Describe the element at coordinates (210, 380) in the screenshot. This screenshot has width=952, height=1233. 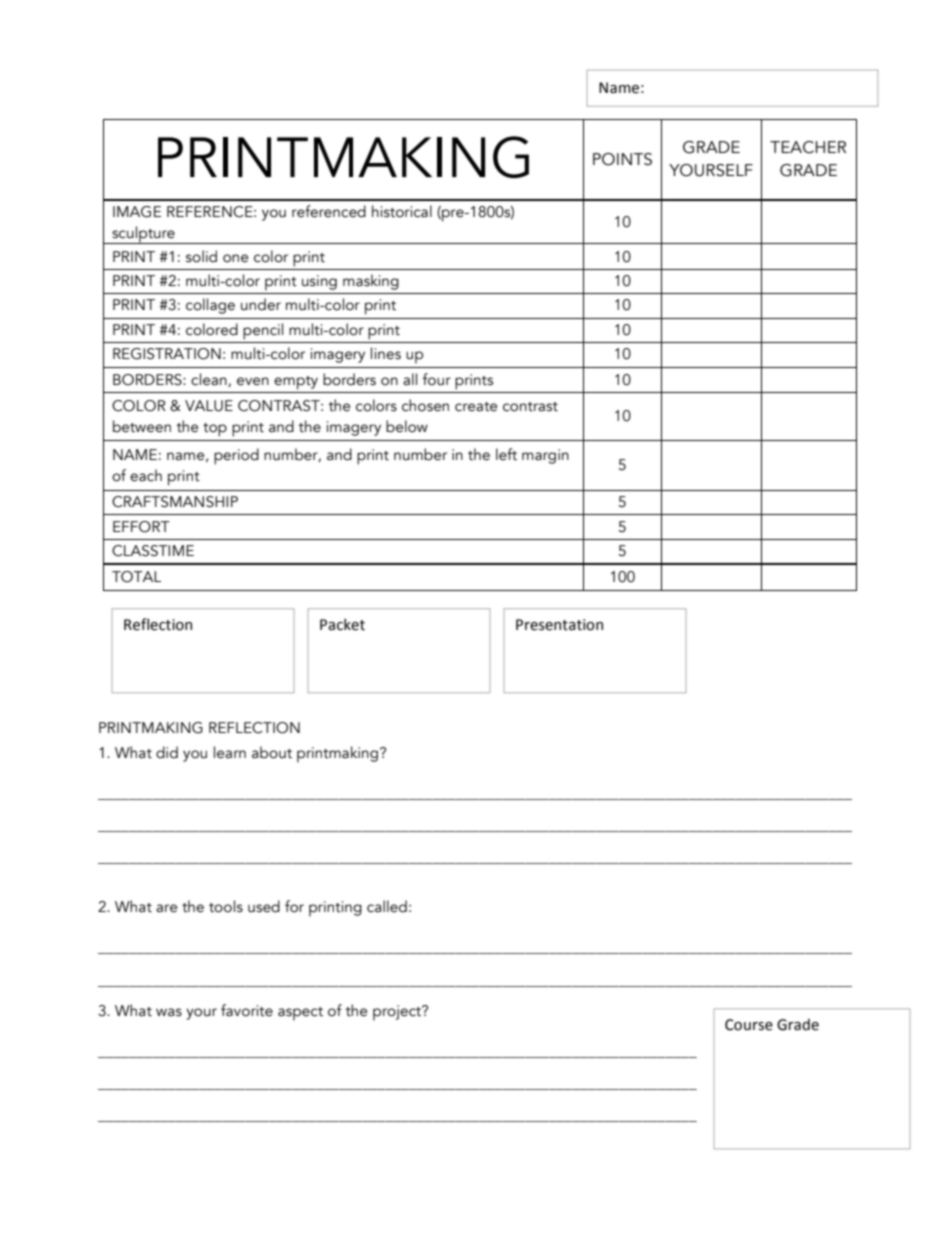
I see `clean` at that location.
